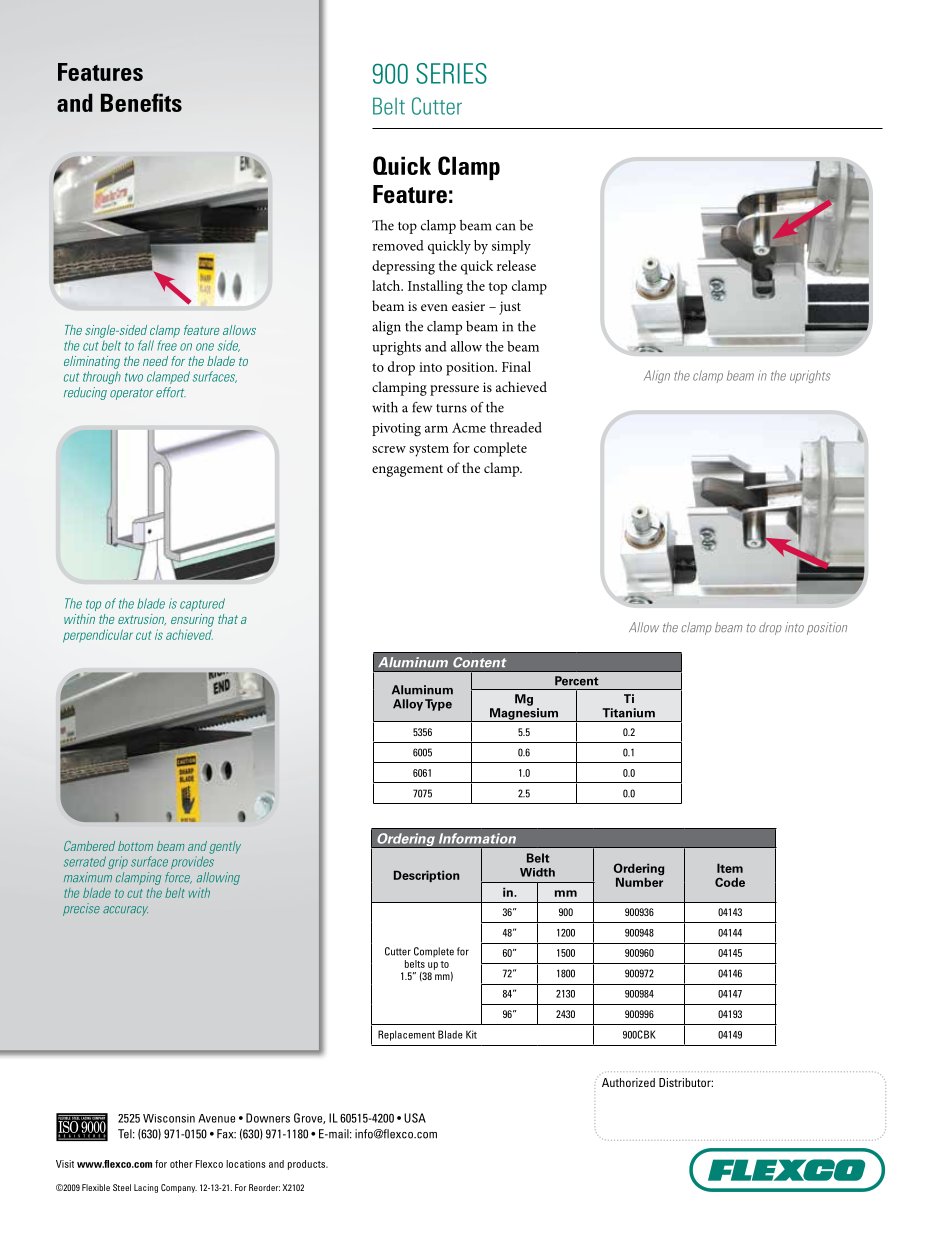 This image has width=952, height=1233. What do you see at coordinates (577, 681) in the image?
I see `Percent` at bounding box center [577, 681].
